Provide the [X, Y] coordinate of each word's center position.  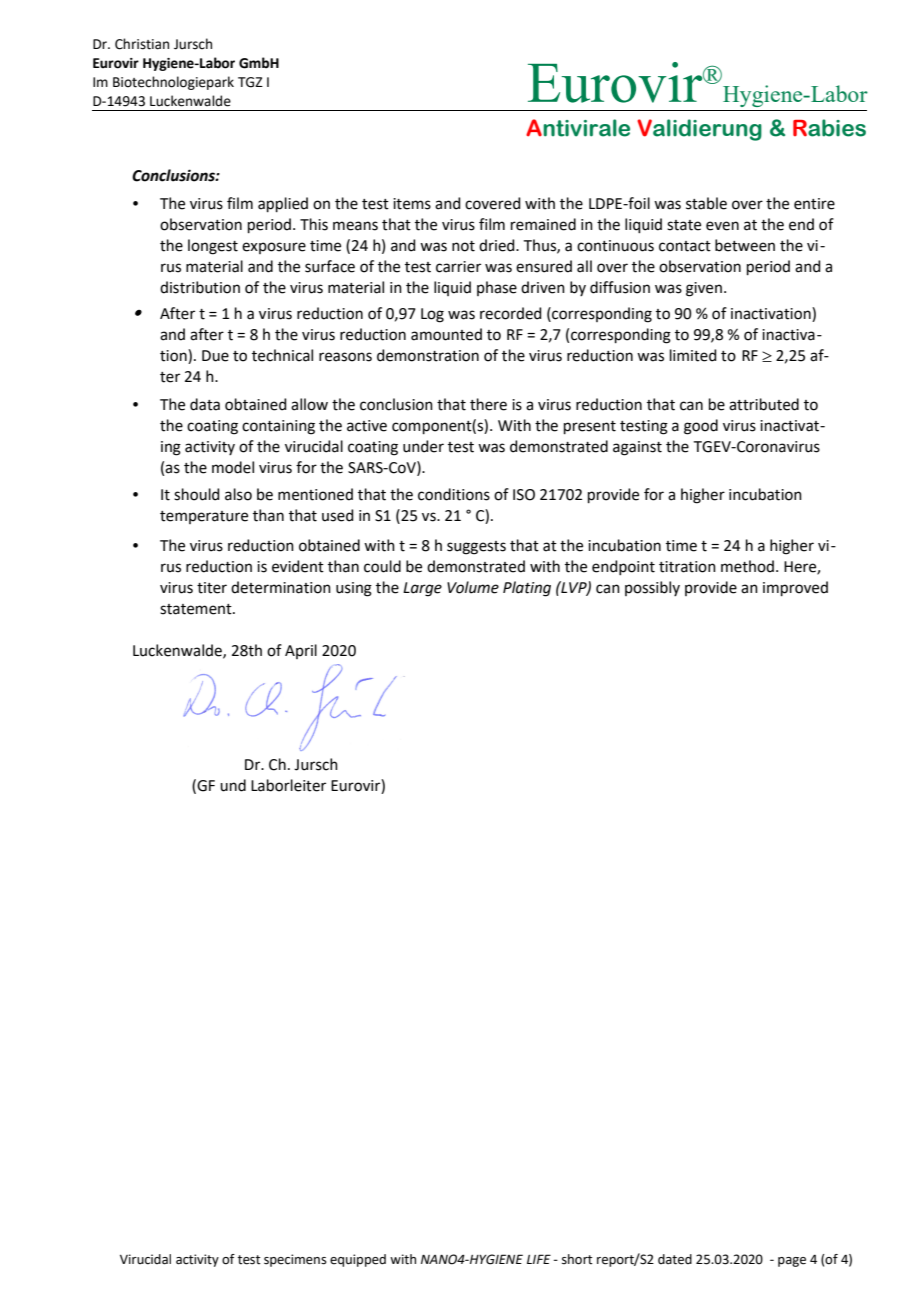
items [412, 204]
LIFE [539, 1259]
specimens [295, 1260]
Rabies [829, 128]
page [792, 1262]
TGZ [250, 82]
